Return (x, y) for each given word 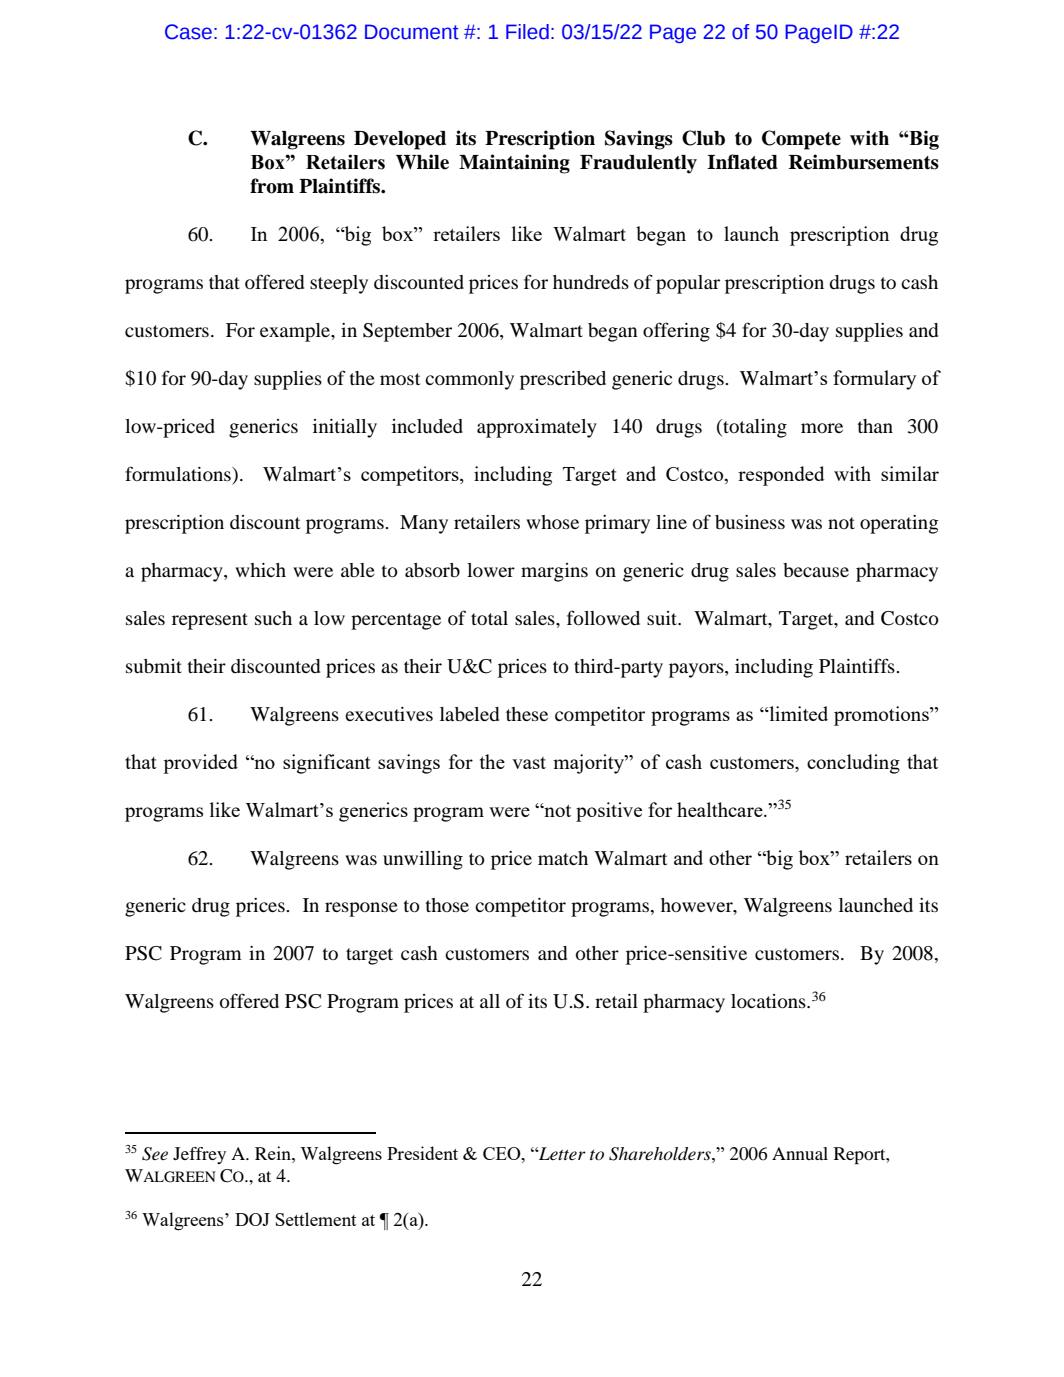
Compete (801, 140)
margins (554, 572)
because (816, 570)
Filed (527, 32)
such (273, 618)
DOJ (252, 1219)
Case (188, 32)
